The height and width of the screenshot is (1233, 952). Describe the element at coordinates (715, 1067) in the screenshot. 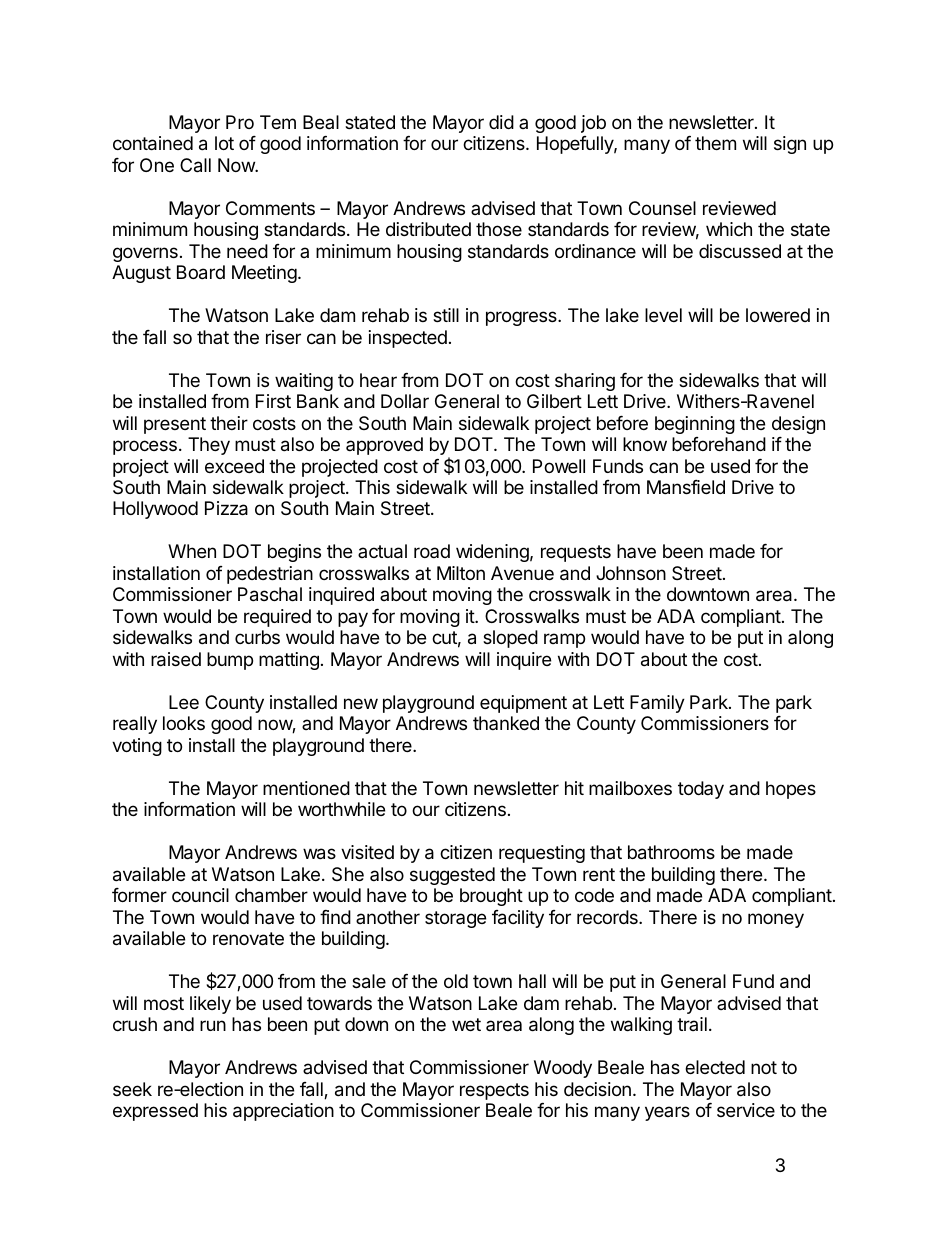

I see `elected` at that location.
